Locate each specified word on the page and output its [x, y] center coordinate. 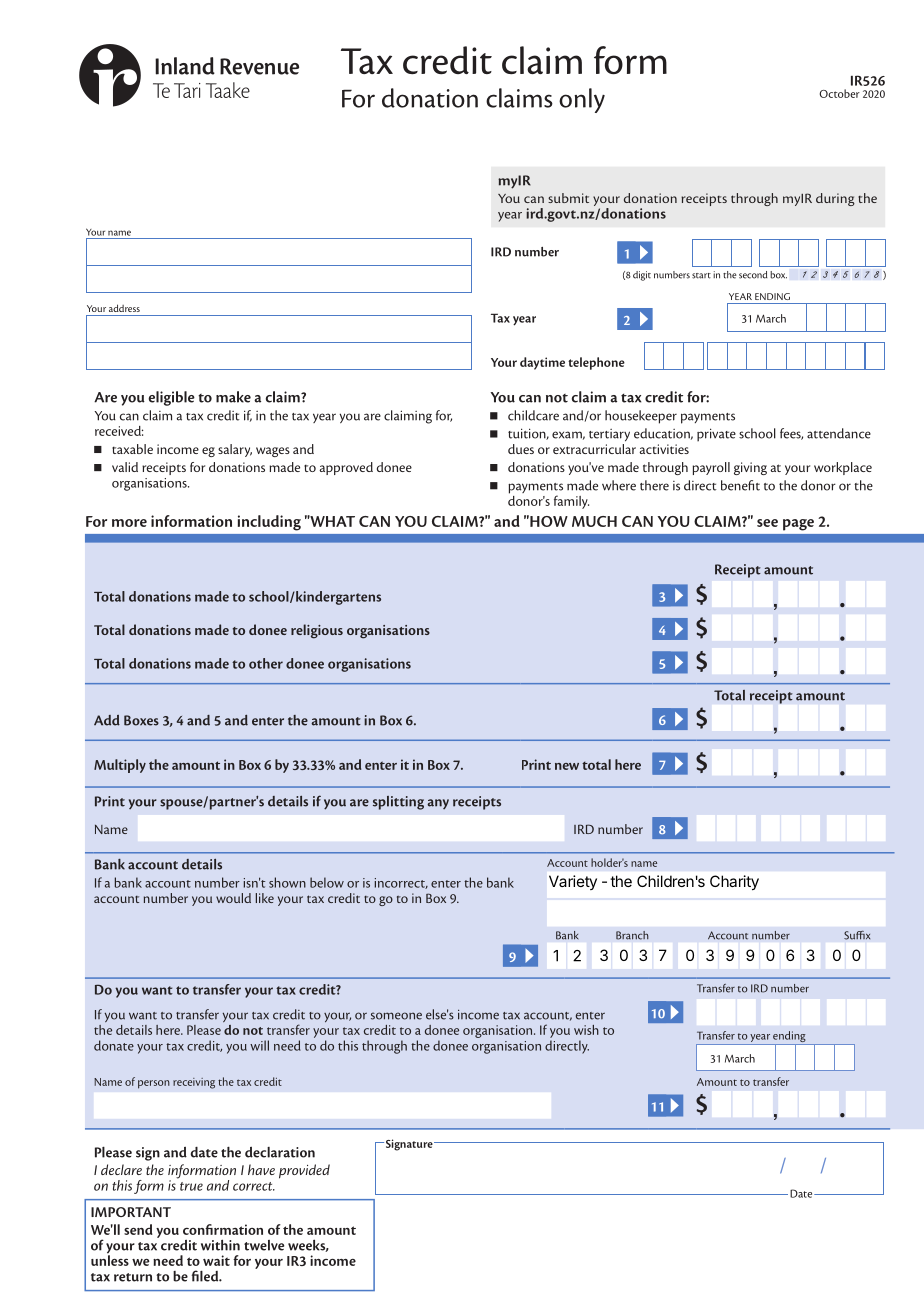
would [233, 898]
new [567, 766]
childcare [533, 415]
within [220, 1245]
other [266, 663]
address [124, 308]
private [716, 435]
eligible [171, 398]
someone [396, 1016]
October [839, 93]
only [582, 100]
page [798, 525]
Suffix [857, 935]
